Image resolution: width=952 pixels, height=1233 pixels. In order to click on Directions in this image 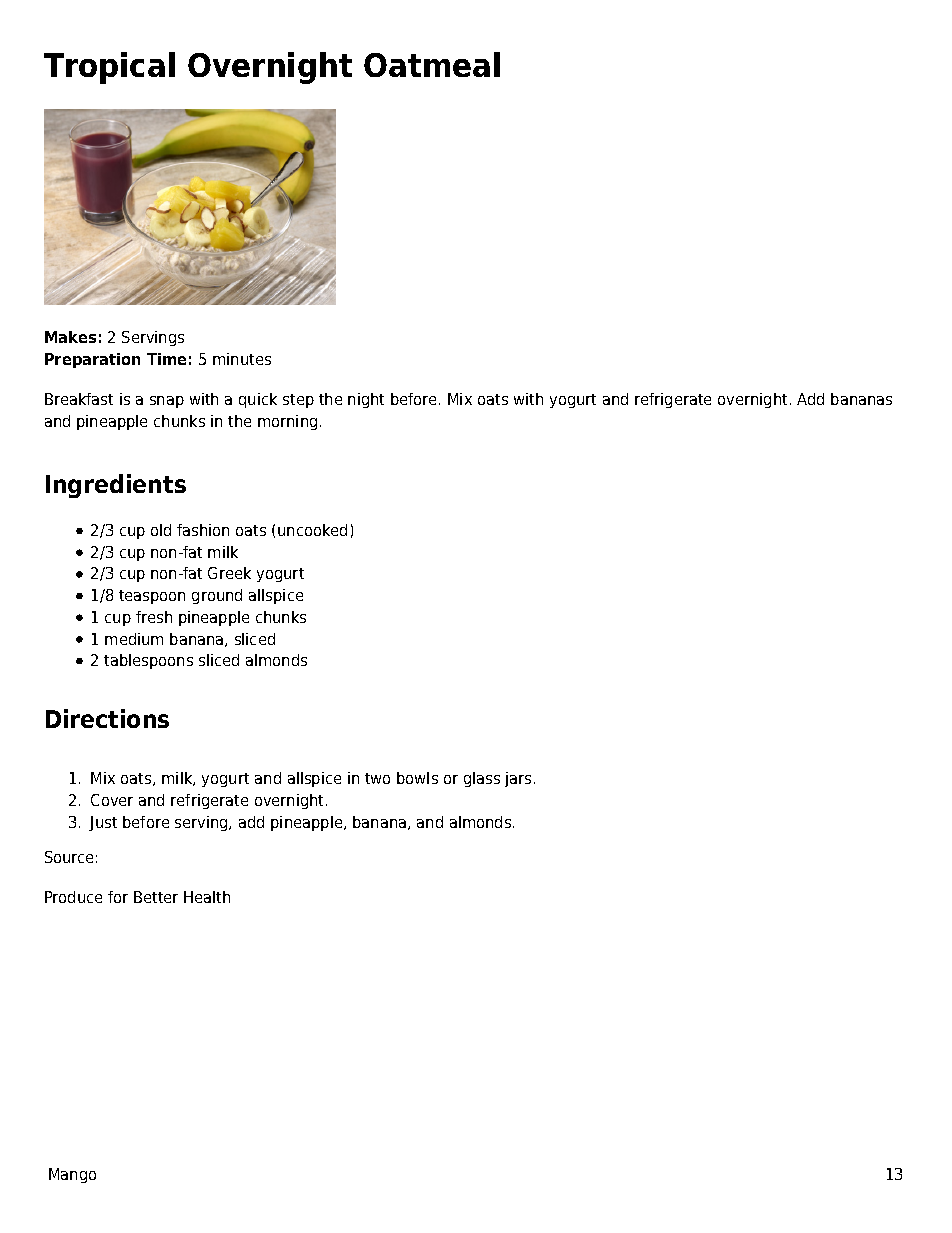, I will do `click(107, 718)`.
